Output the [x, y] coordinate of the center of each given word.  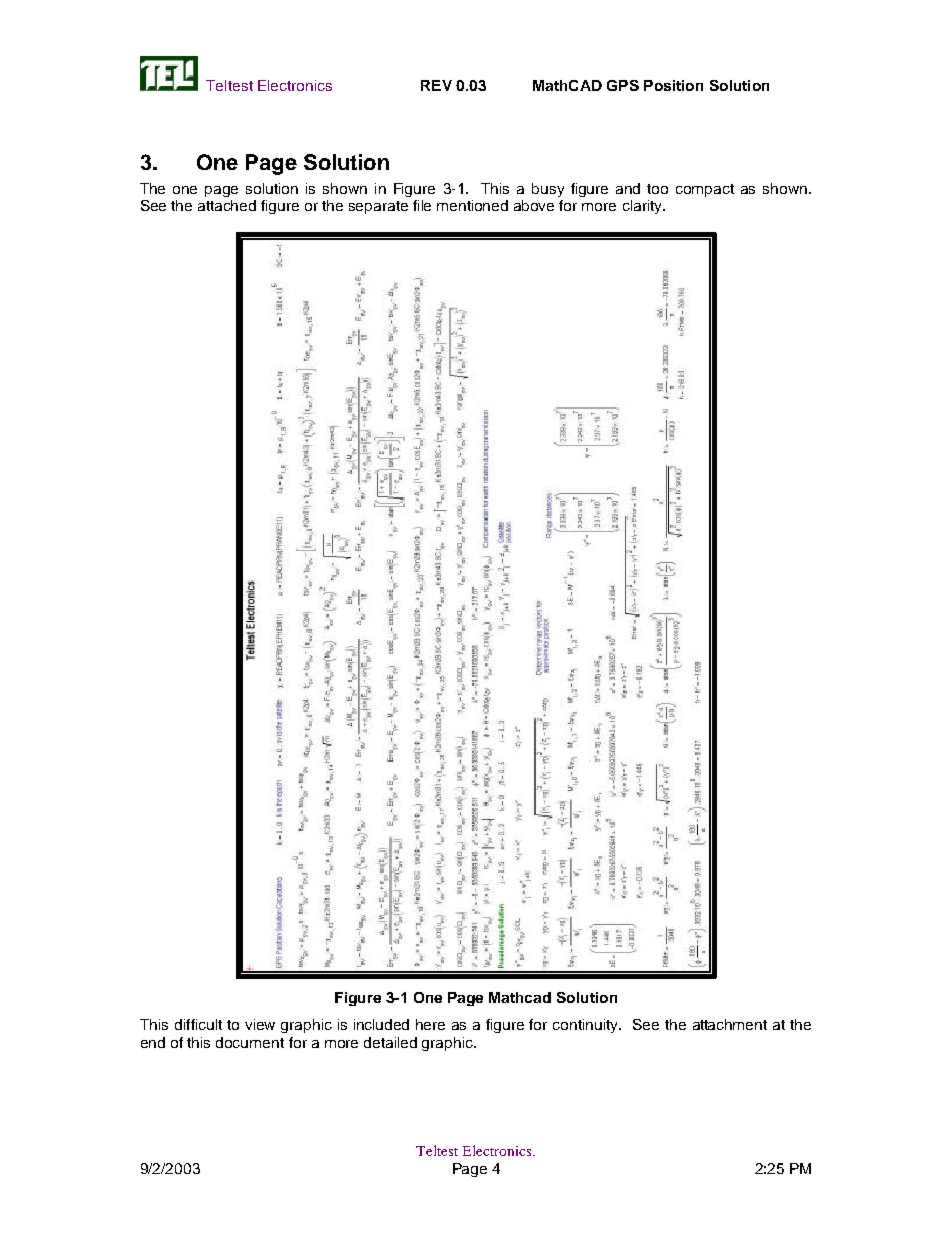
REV [436, 85]
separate [378, 207]
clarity [643, 207]
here [430, 1024]
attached [227, 205]
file [422, 205]
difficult [198, 1024]
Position [673, 85]
